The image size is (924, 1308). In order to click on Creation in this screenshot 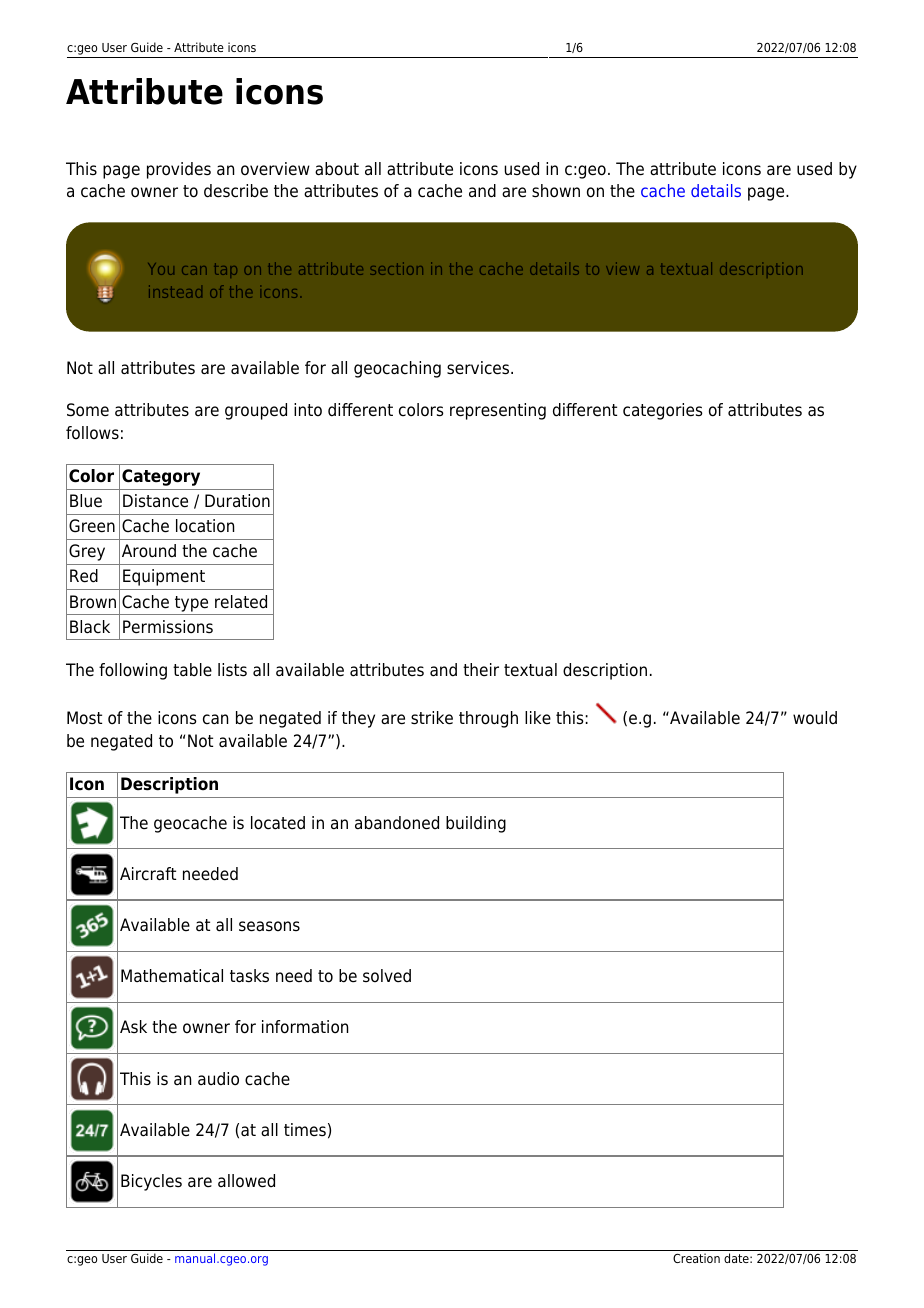, I will do `click(696, 1258)`.
